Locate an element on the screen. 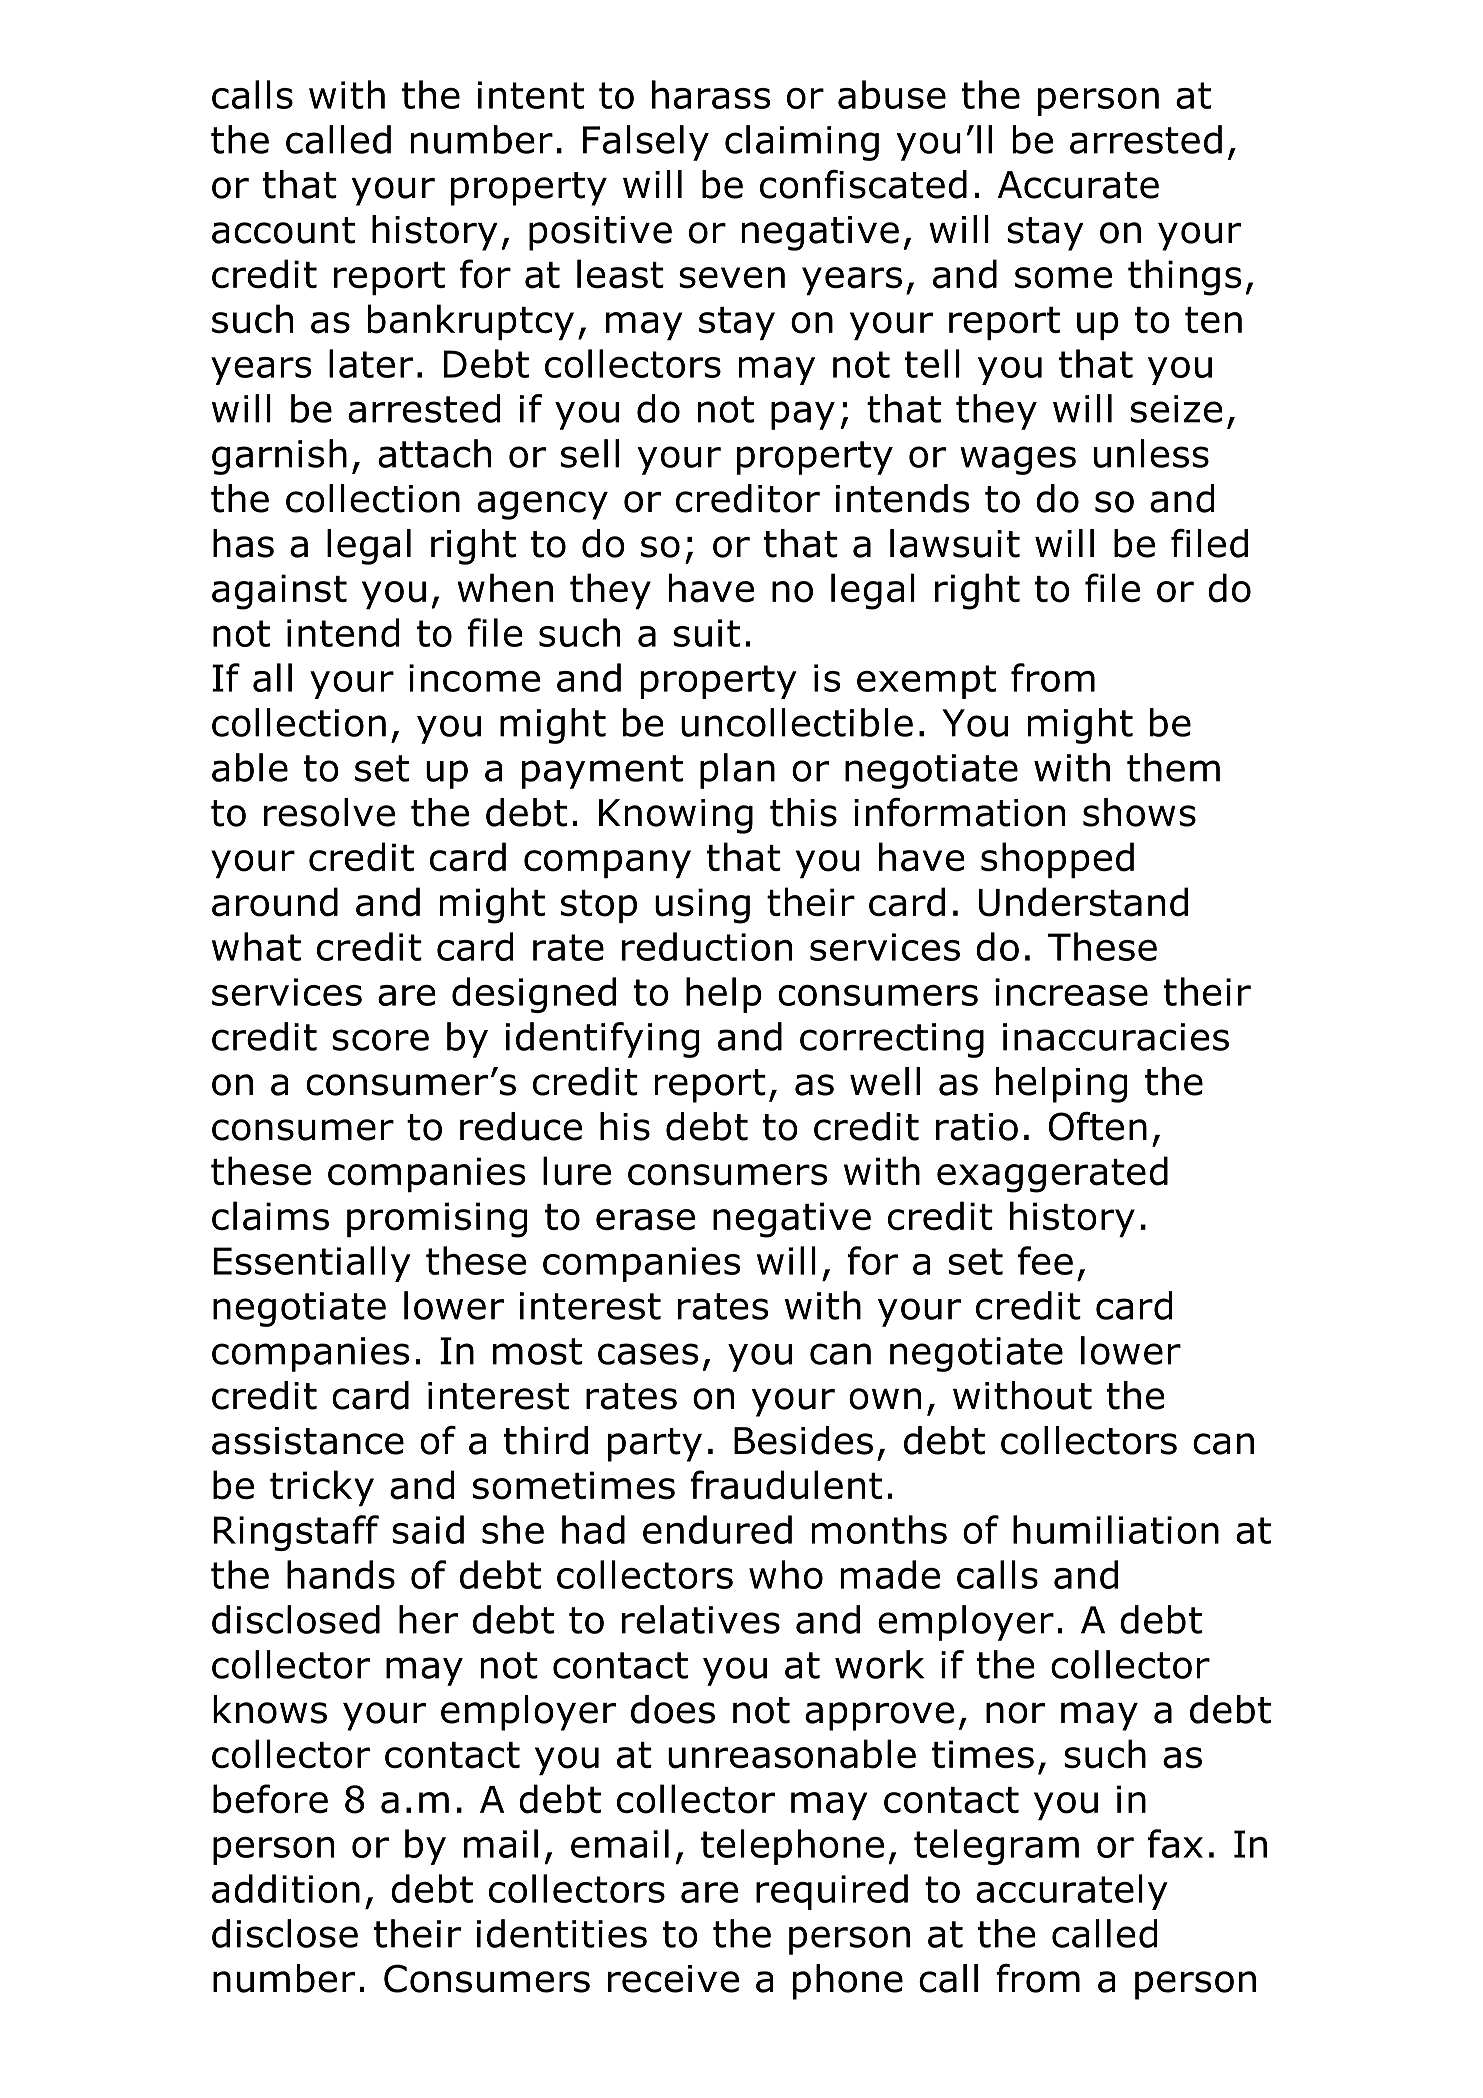  harass is located at coordinates (711, 94).
